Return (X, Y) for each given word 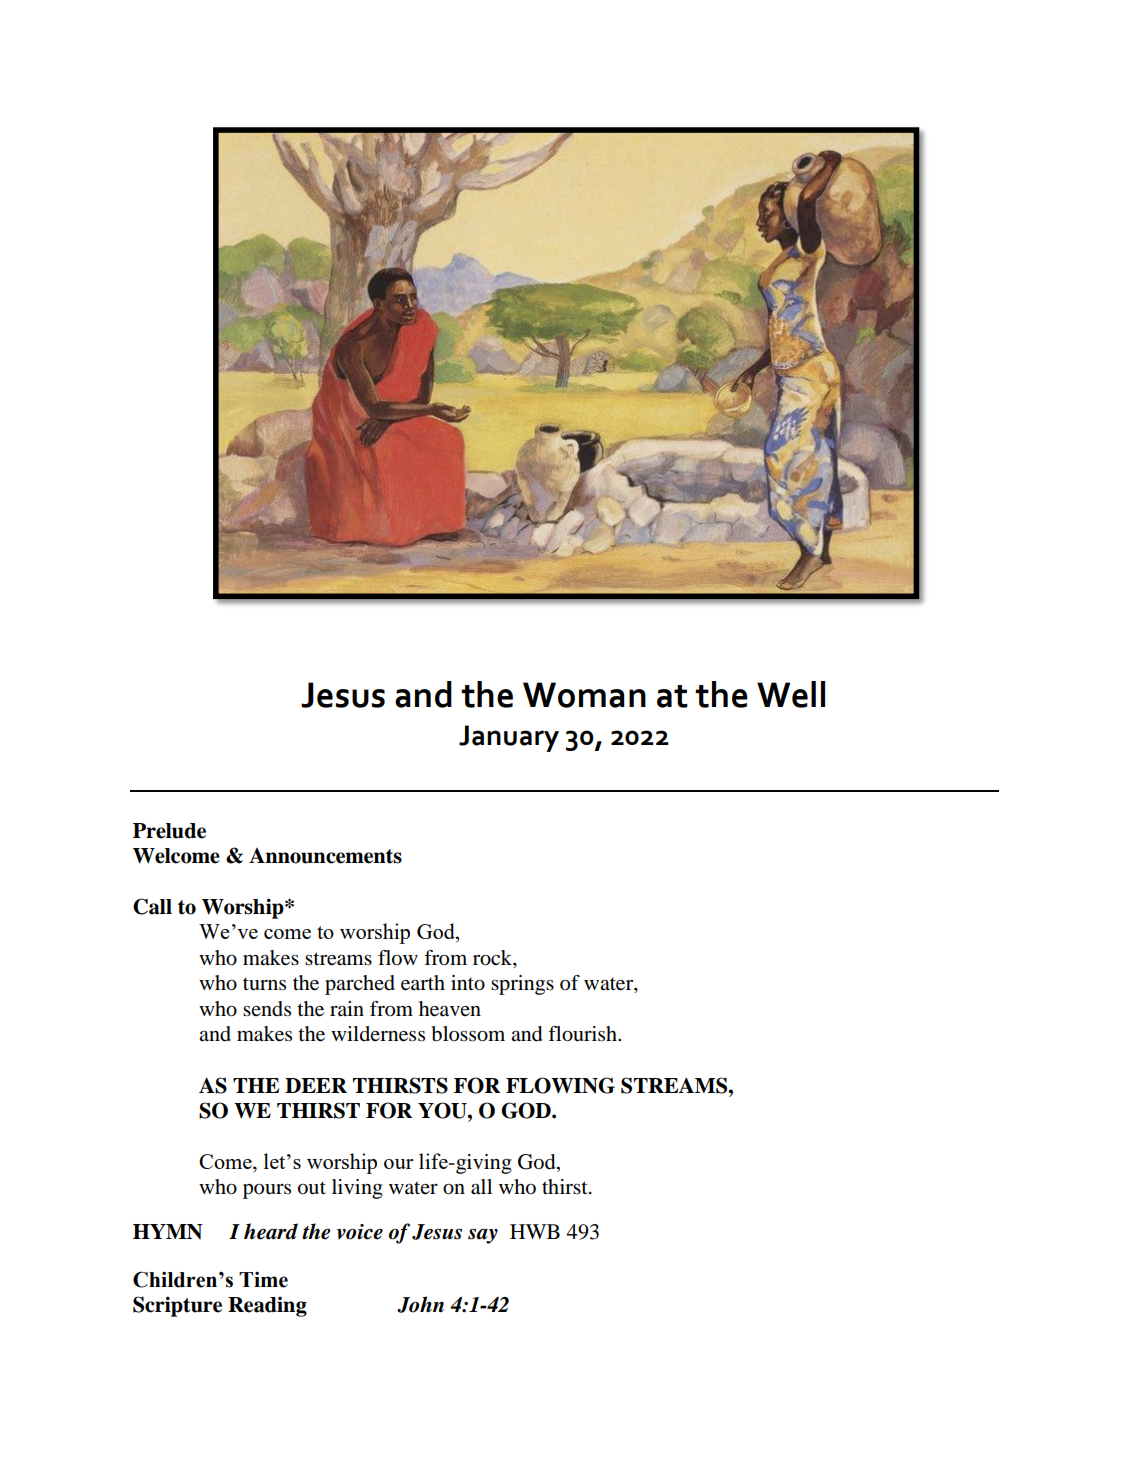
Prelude (169, 831)
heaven (450, 1009)
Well (791, 694)
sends (267, 1009)
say (483, 1236)
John (420, 1304)
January (509, 738)
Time (263, 1280)
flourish (583, 1034)
